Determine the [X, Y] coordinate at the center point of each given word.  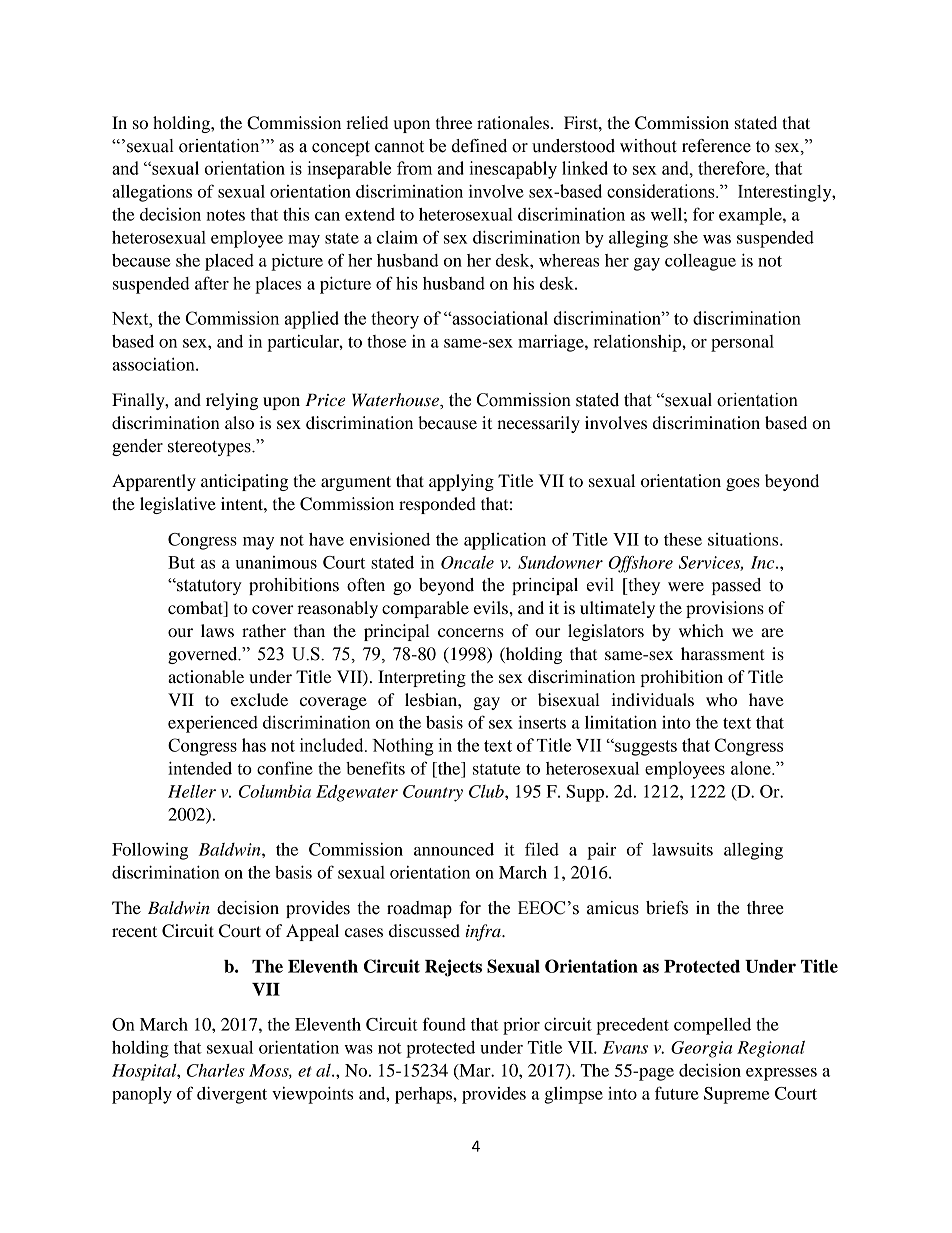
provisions [725, 609]
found [444, 1024]
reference [716, 146]
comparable [425, 609]
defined [479, 146]
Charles [216, 1070]
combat [196, 609]
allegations [152, 193]
